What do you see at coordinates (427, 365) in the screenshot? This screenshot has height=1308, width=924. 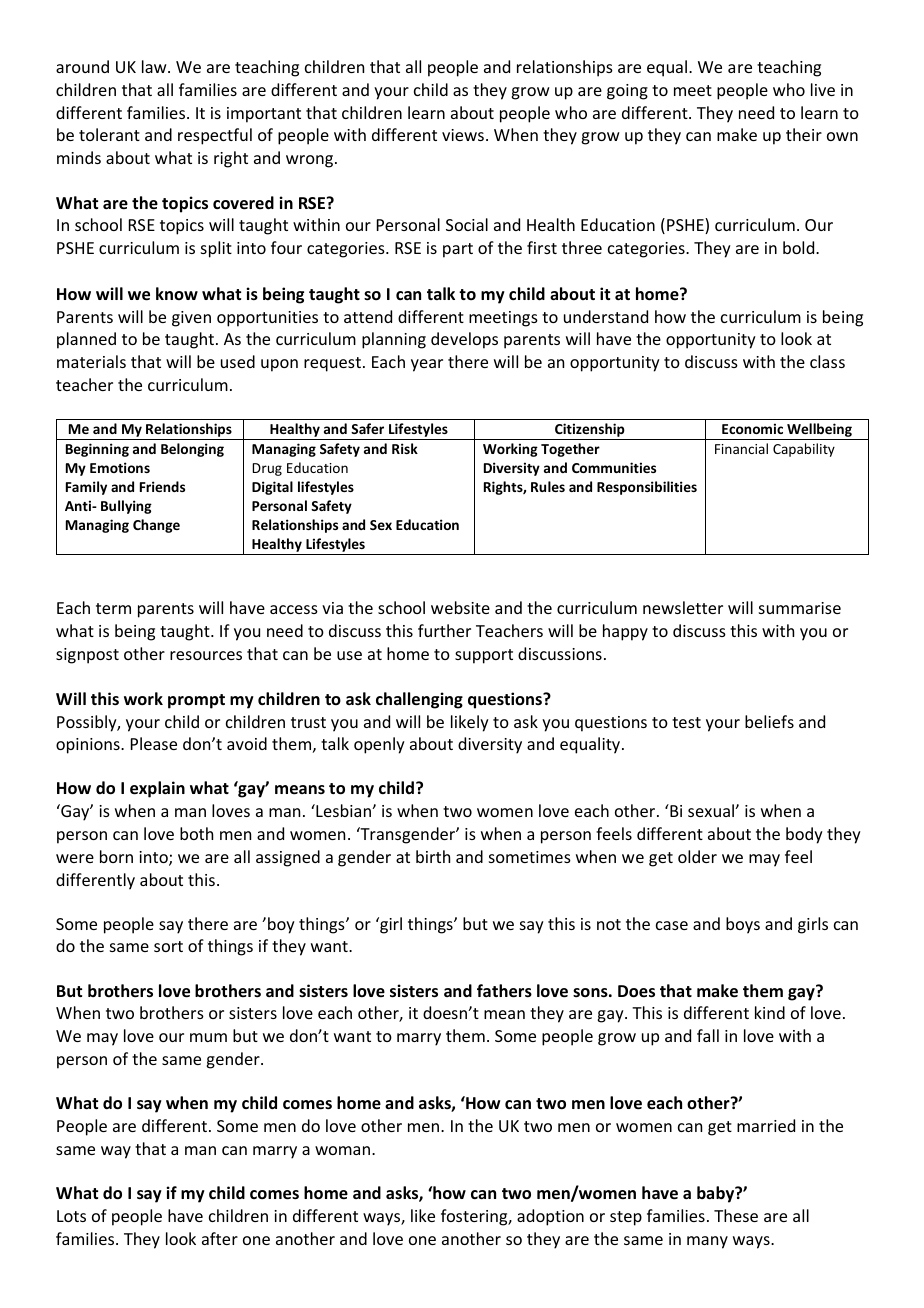 I see `year` at bounding box center [427, 365].
